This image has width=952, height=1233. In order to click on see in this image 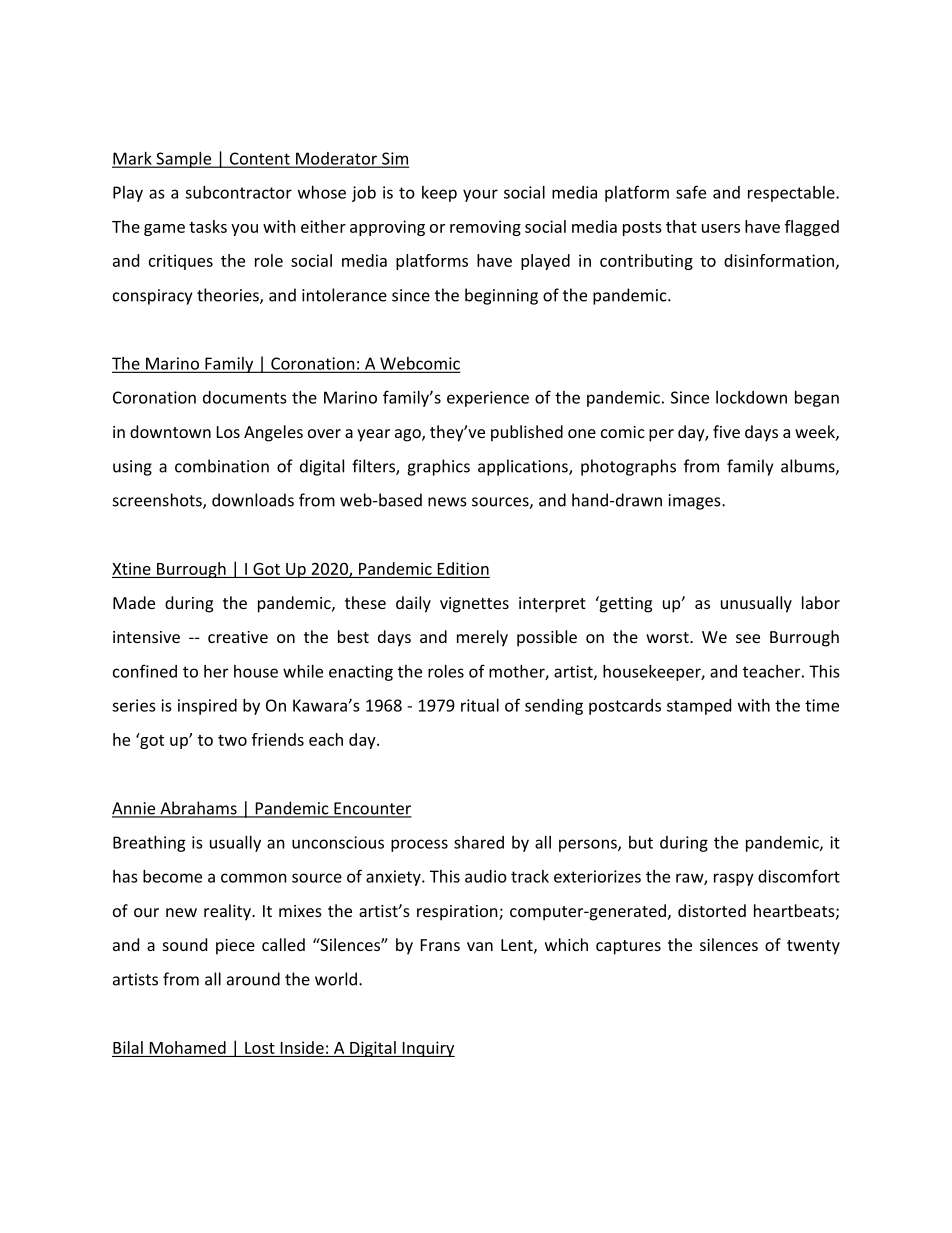, I will do `click(748, 638)`.
